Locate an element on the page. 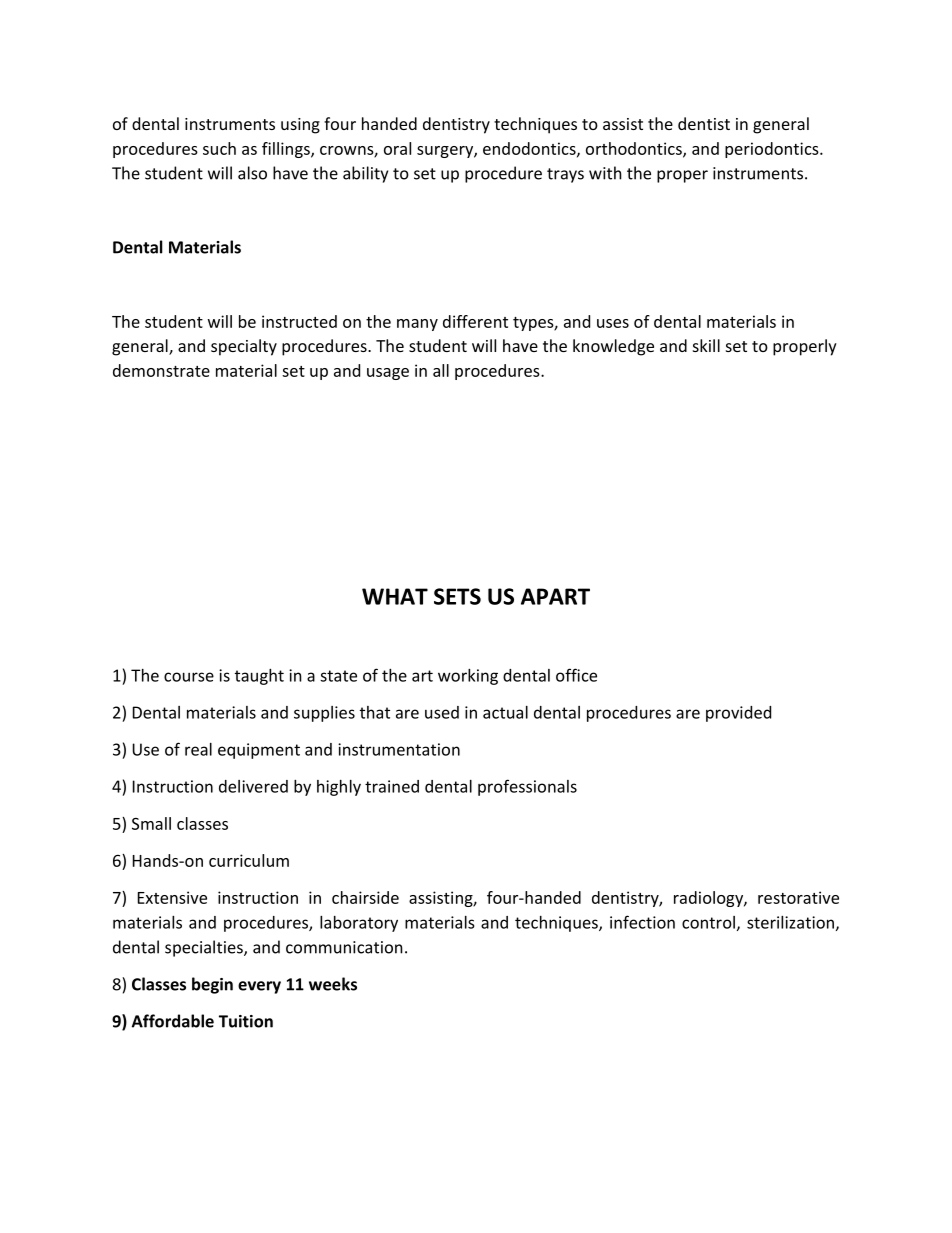 The image size is (952, 1233). actual is located at coordinates (505, 712).
